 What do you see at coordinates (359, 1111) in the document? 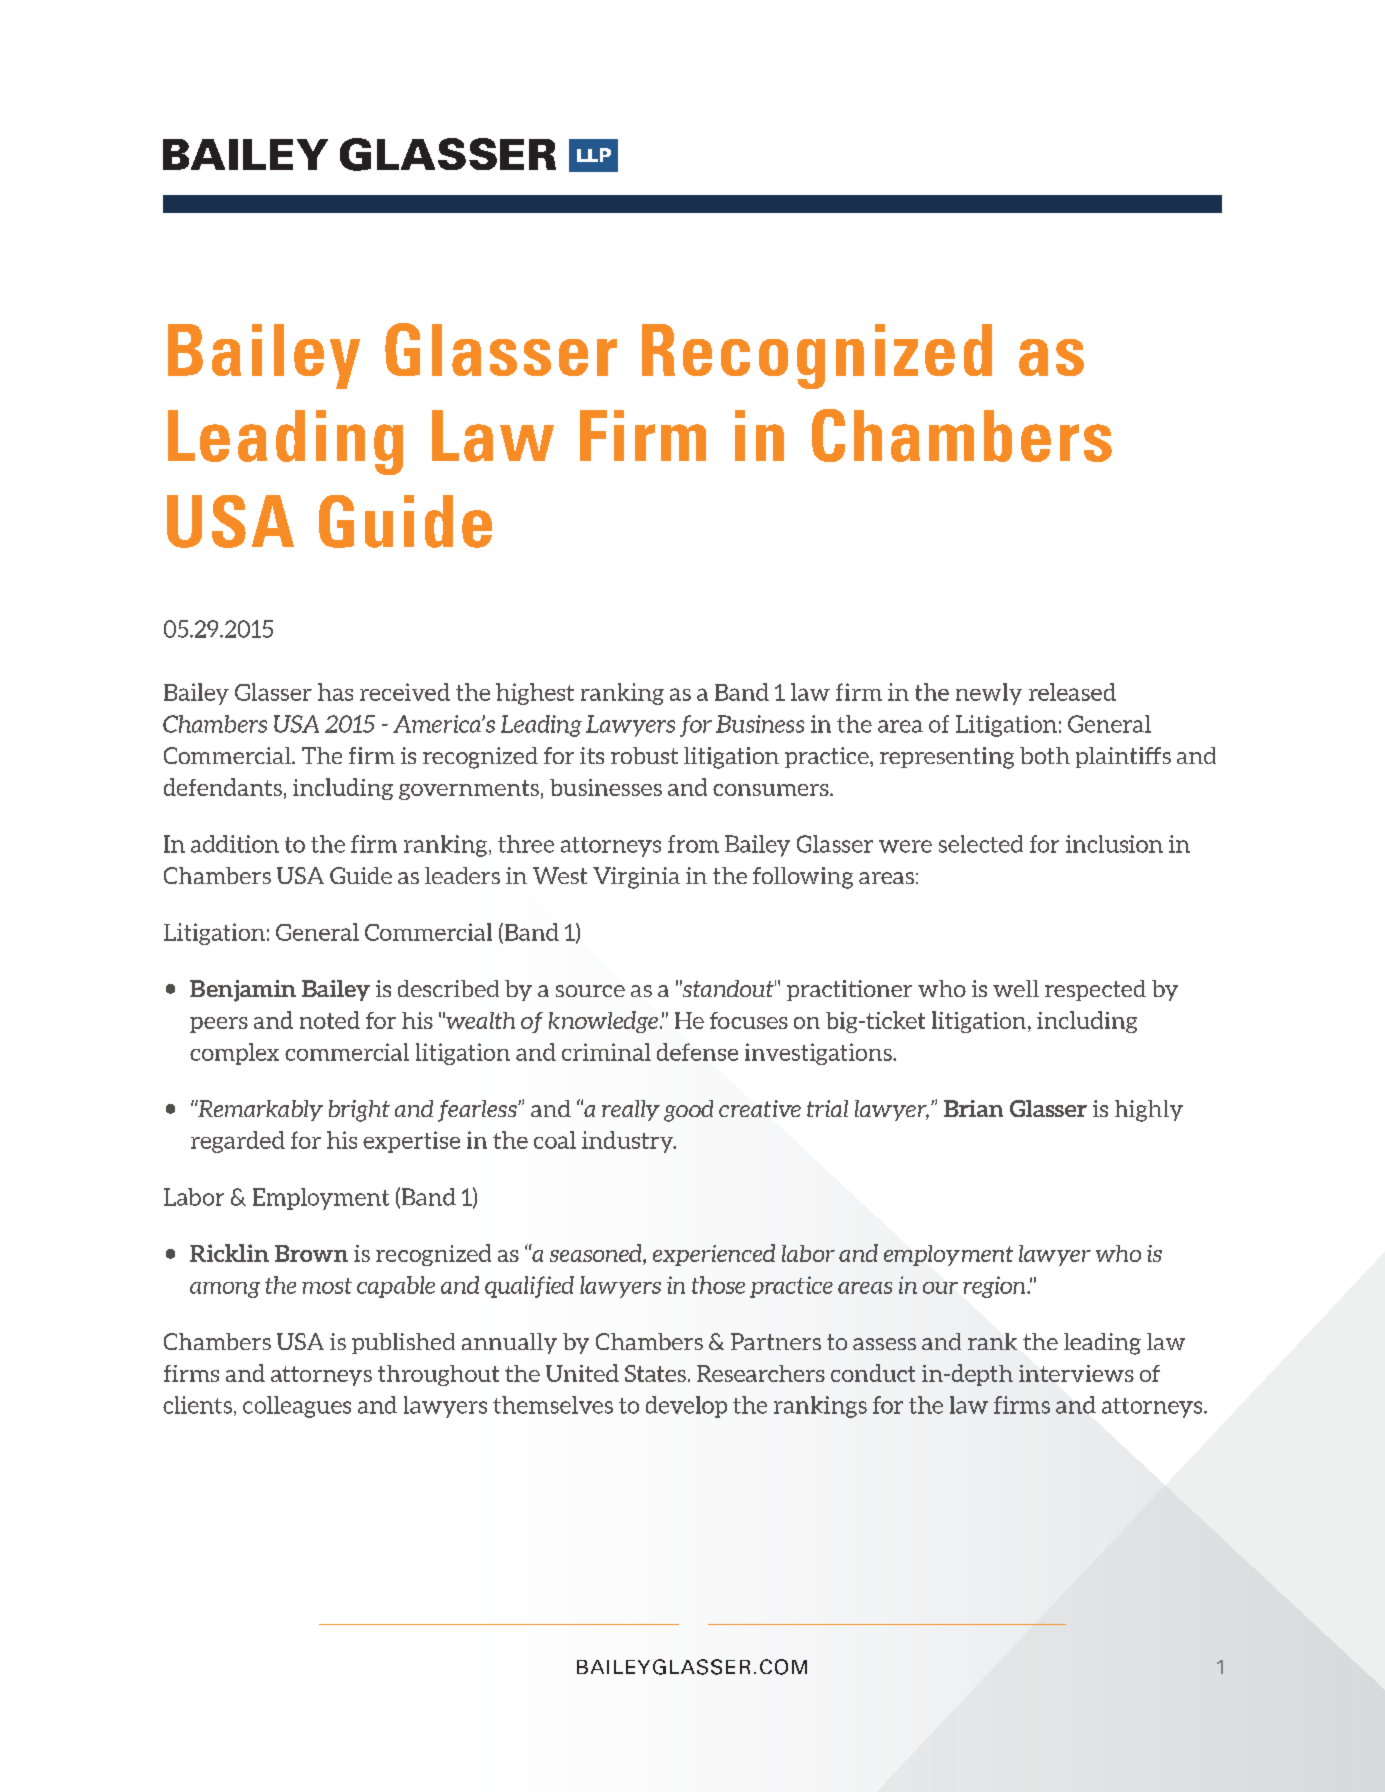
I see `bright` at bounding box center [359, 1111].
